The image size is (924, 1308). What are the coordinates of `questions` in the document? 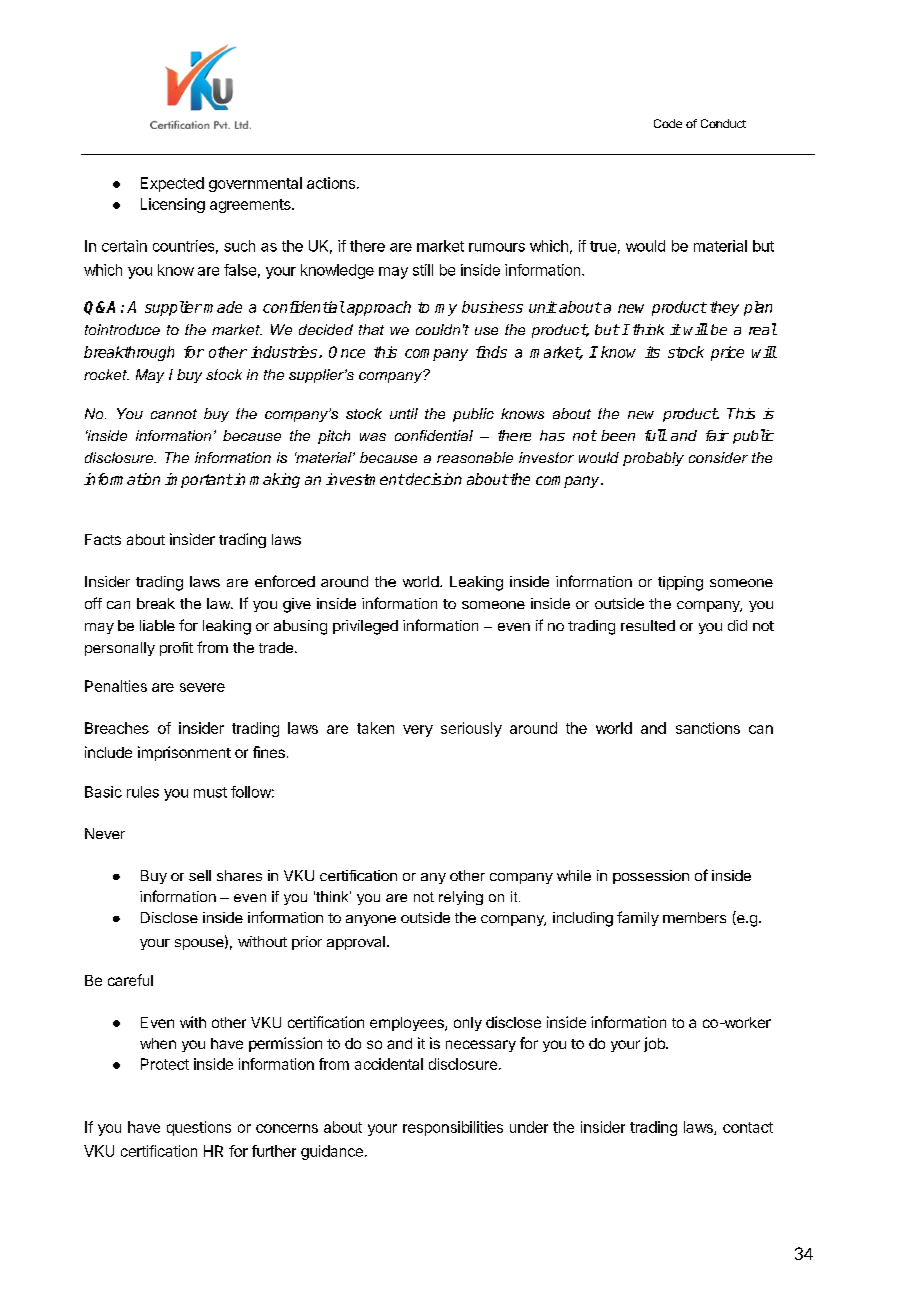 It's located at (199, 1128).
